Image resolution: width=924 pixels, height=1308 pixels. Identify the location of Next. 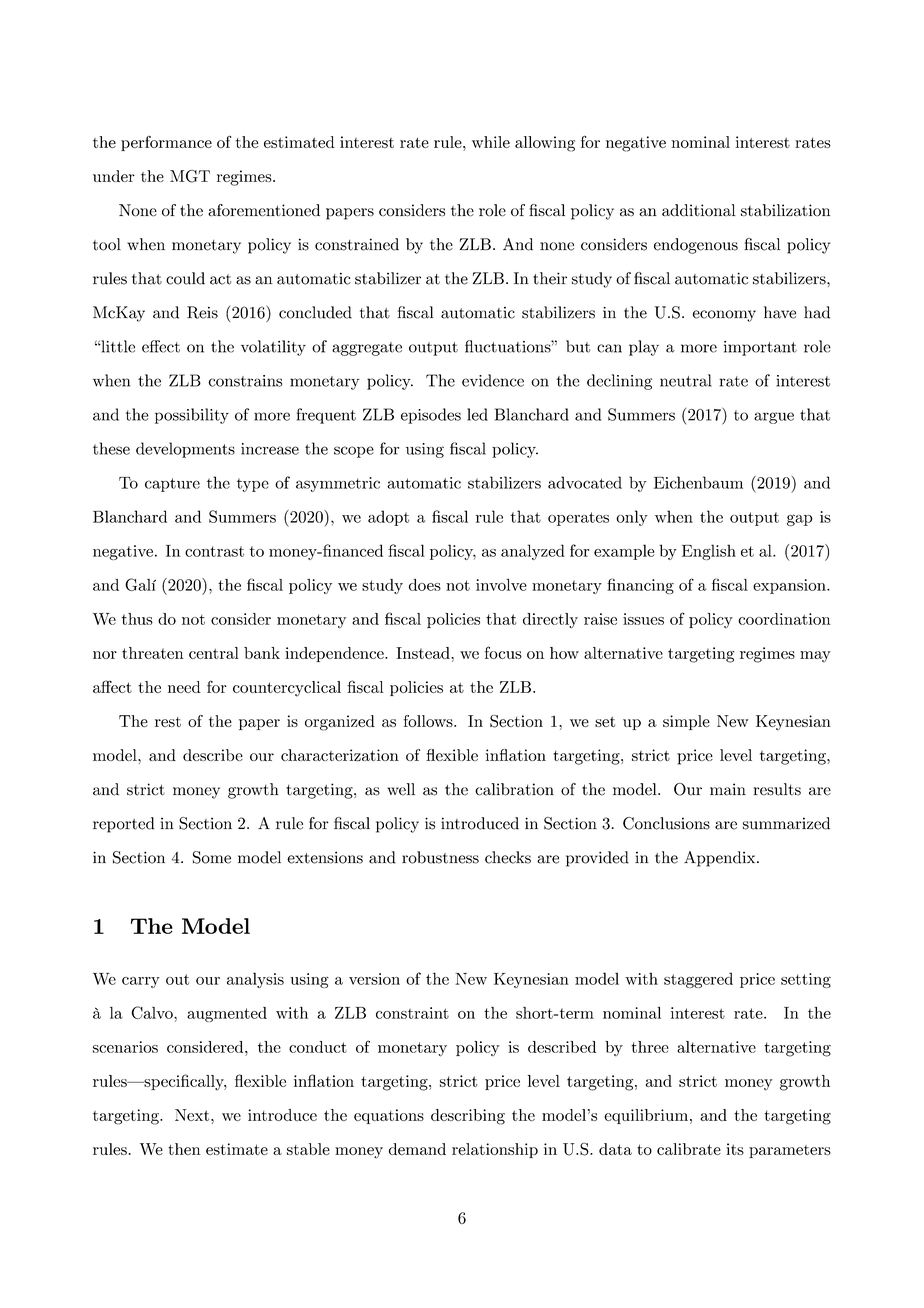
(193, 1115).
